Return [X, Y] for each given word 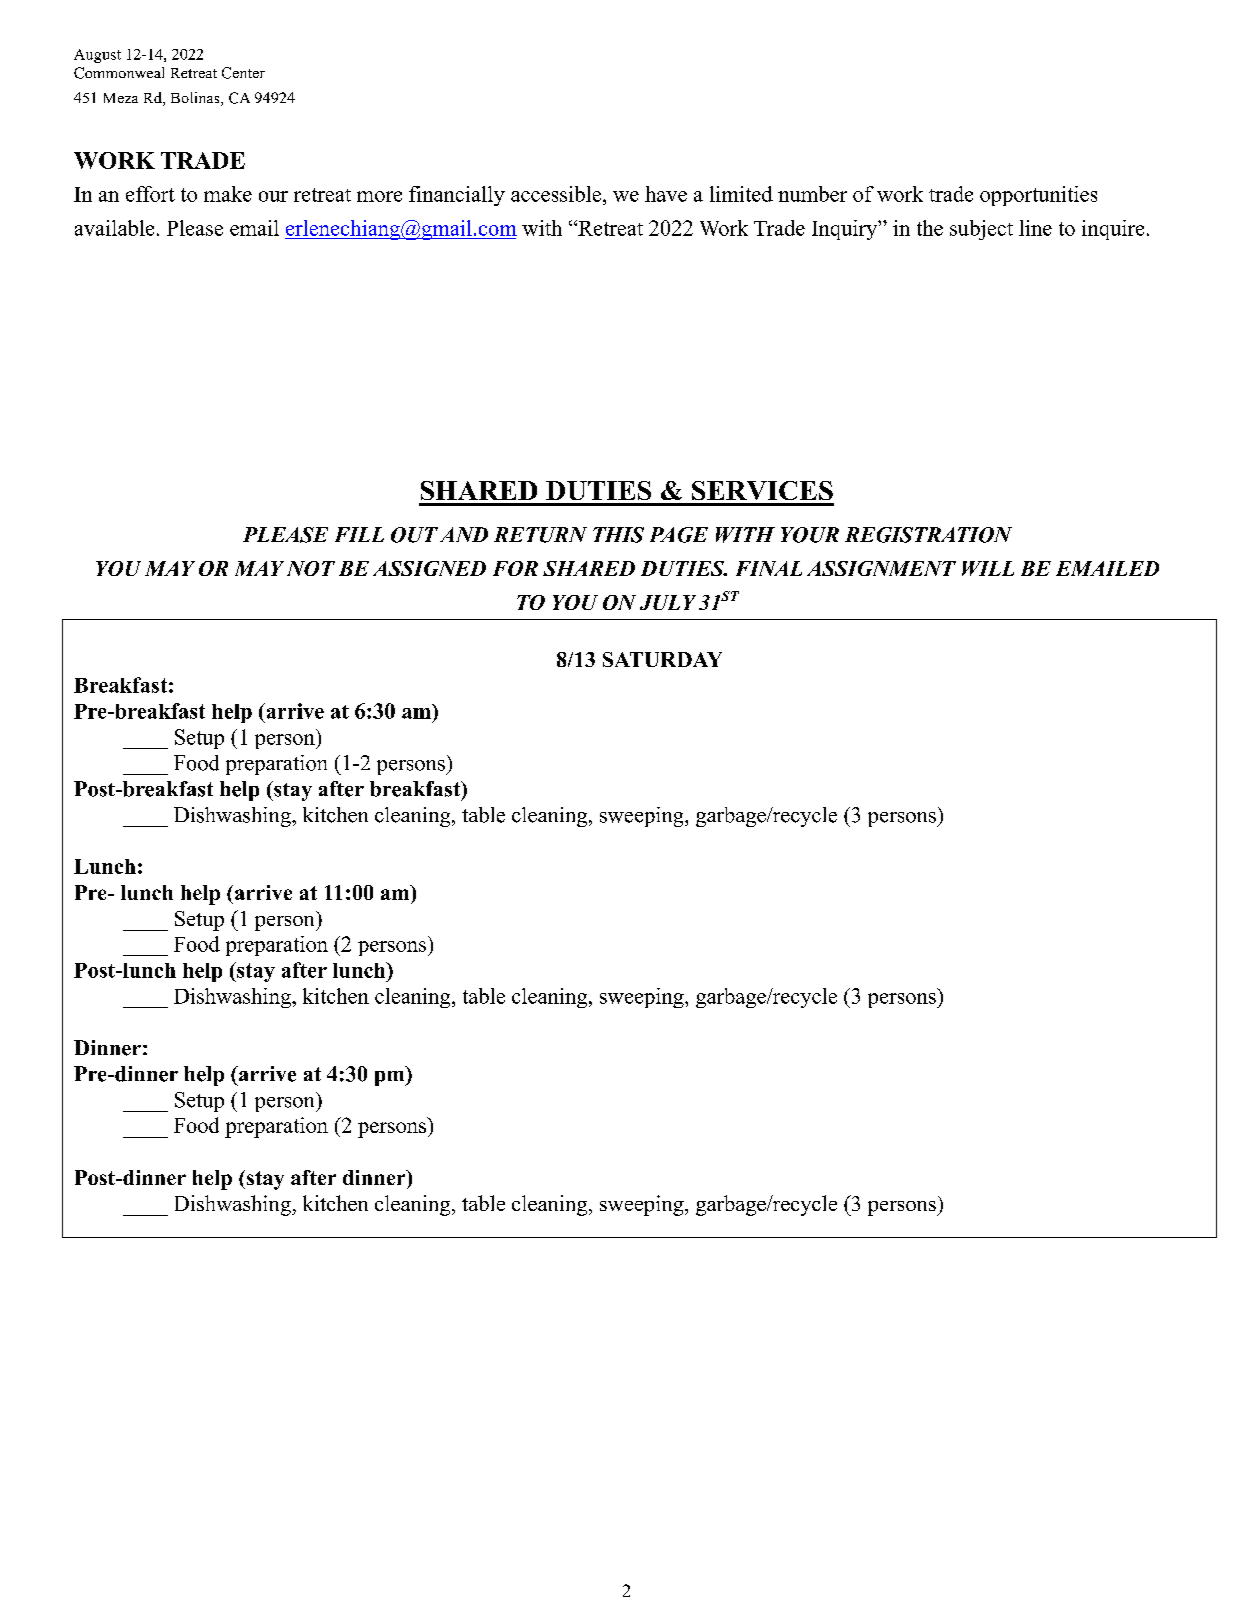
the [930, 228]
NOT [311, 568]
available [114, 228]
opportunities [1038, 196]
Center [243, 73]
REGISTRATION [928, 535]
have [666, 194]
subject [981, 230]
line [1035, 228]
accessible [557, 194]
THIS [618, 535]
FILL [359, 534]
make [228, 194]
